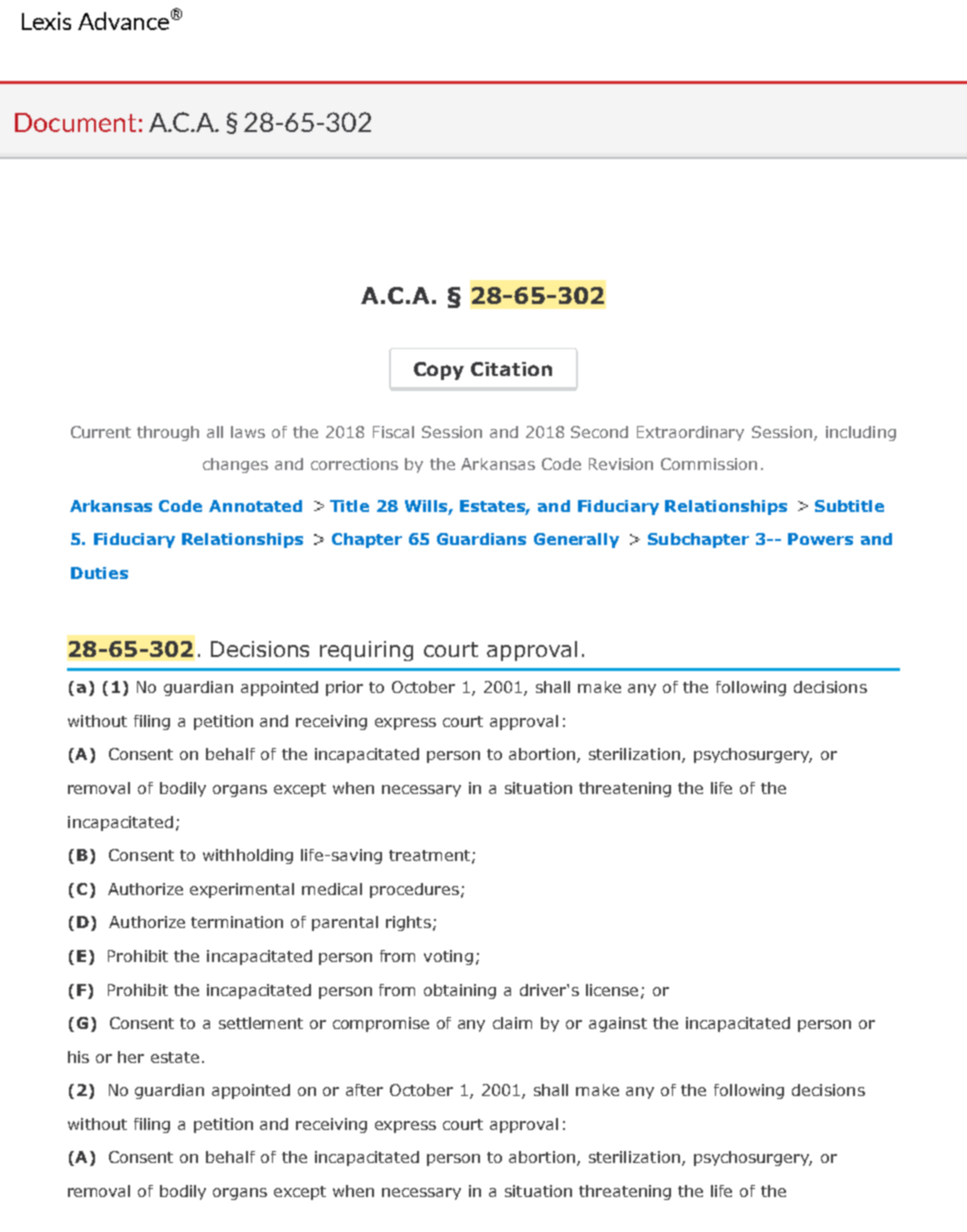 Image resolution: width=967 pixels, height=1232 pixels. What do you see at coordinates (168, 433) in the screenshot?
I see `through` at bounding box center [168, 433].
